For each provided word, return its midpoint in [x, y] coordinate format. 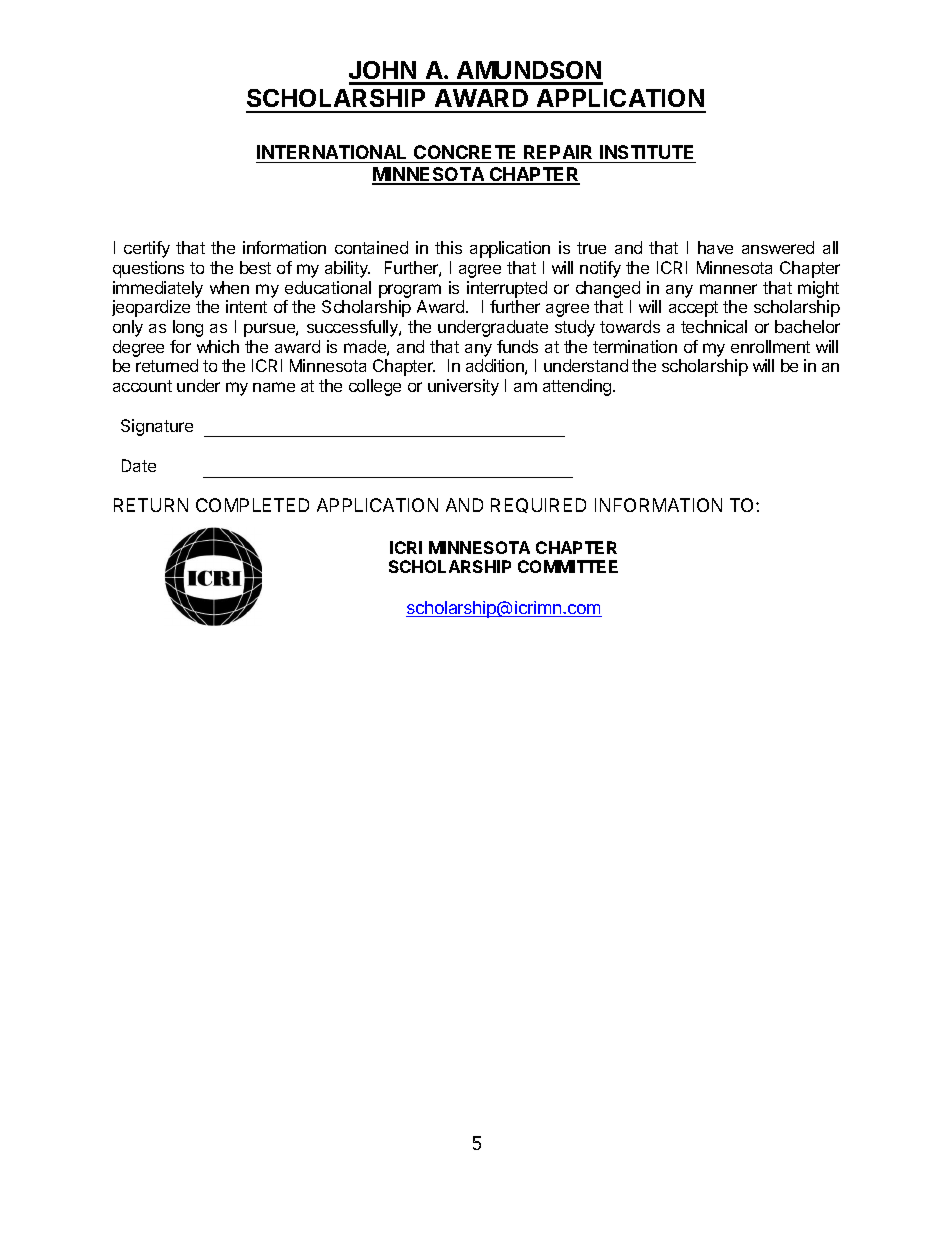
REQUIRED [538, 505]
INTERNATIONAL [331, 152]
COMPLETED [252, 505]
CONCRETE [464, 152]
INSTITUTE [646, 152]
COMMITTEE [568, 566]
